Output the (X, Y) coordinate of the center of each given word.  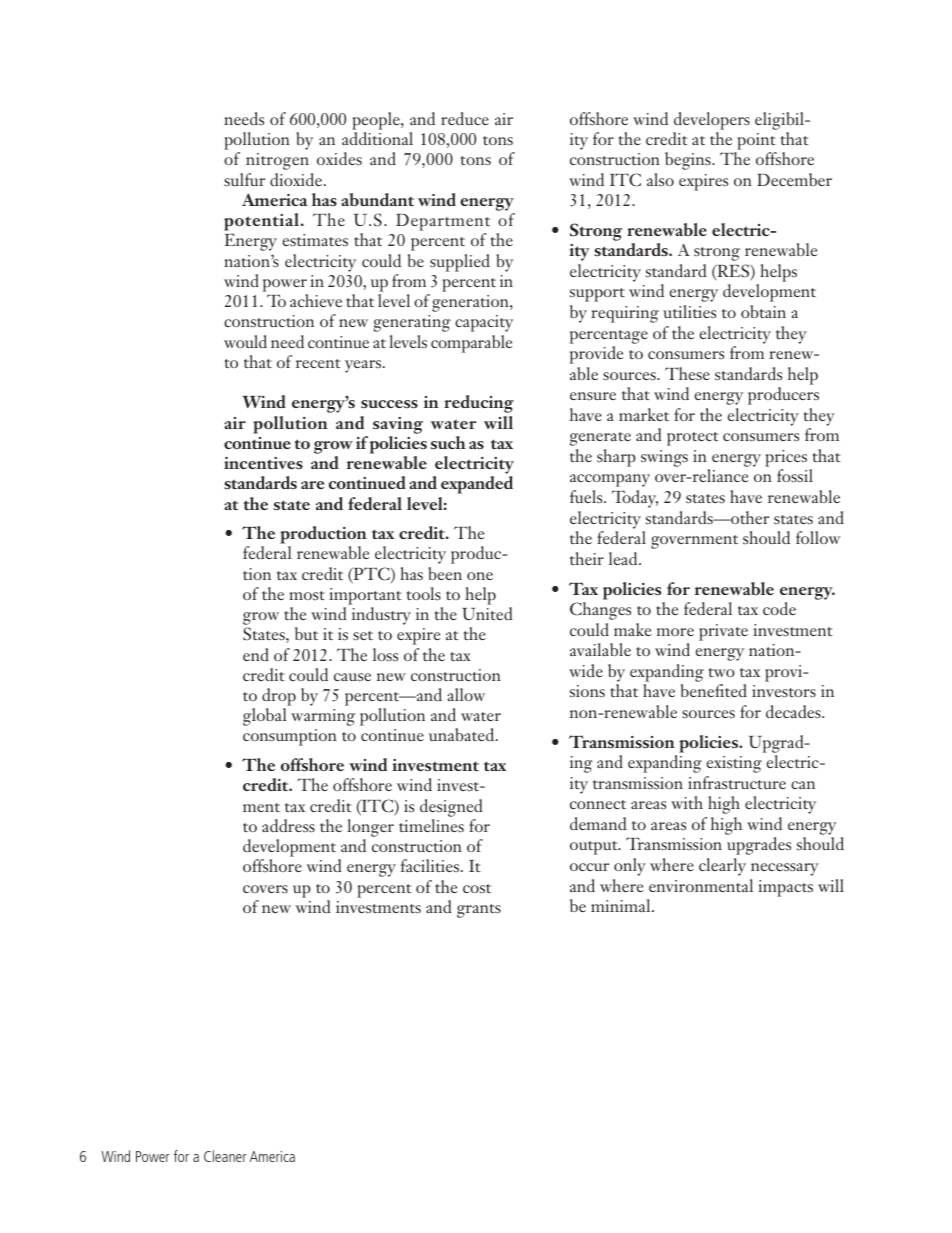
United (487, 613)
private (723, 632)
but (306, 633)
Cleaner (225, 1156)
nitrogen (277, 161)
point (756, 143)
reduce (465, 118)
